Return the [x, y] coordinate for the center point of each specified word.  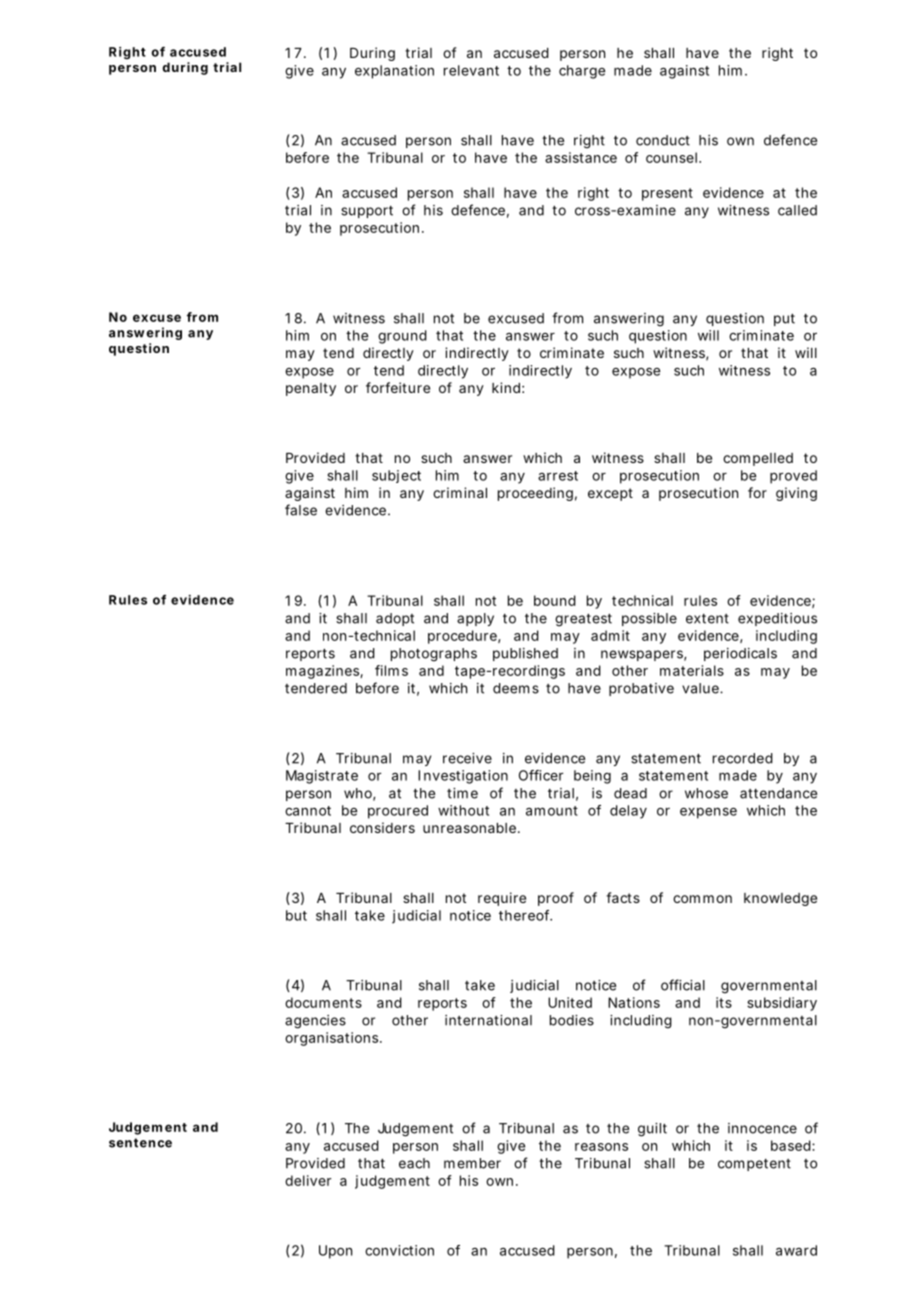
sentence [140, 1143]
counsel [673, 157]
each [414, 1163]
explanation [394, 72]
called [797, 210]
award [796, 1250]
